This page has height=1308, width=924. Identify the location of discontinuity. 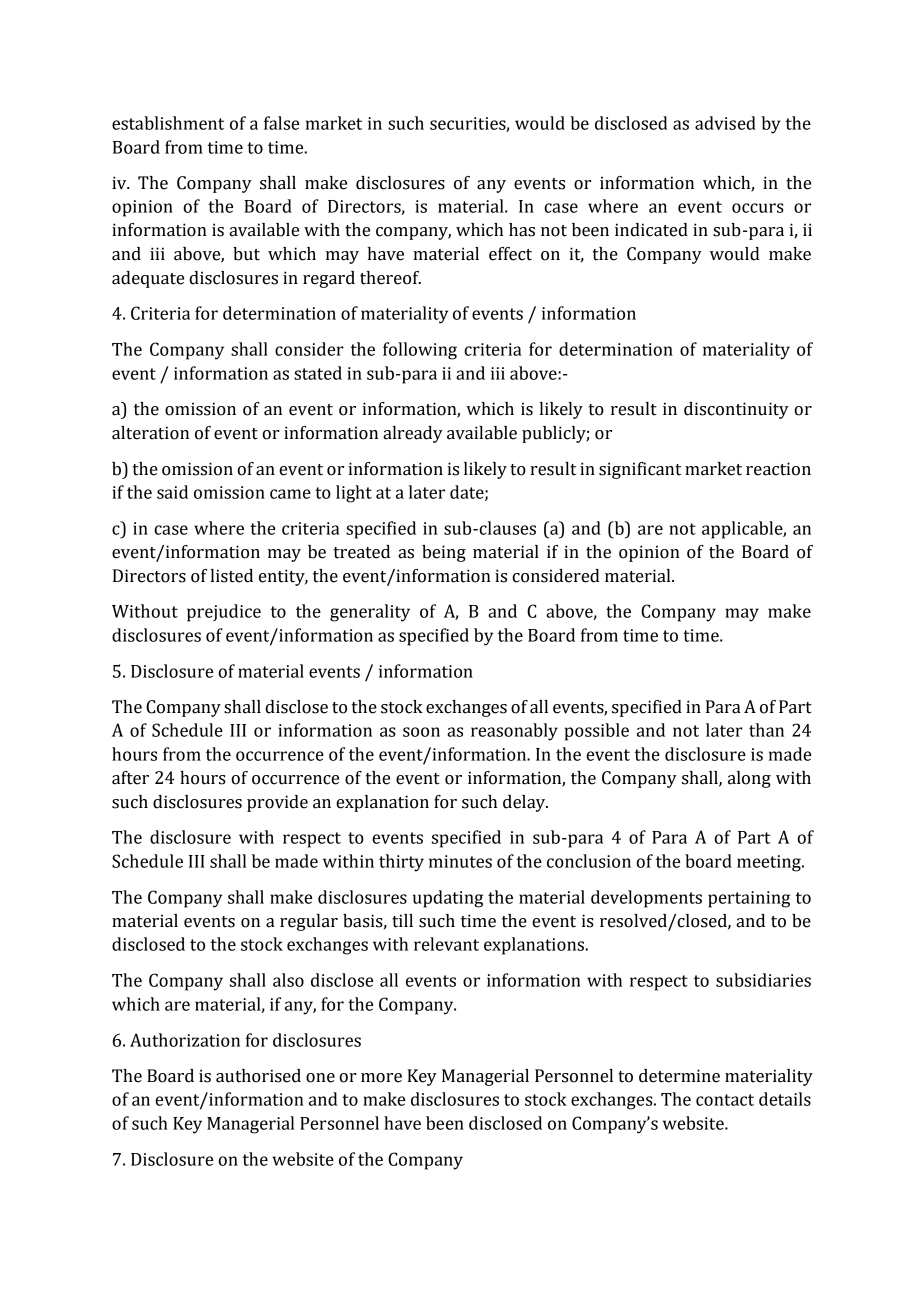
(736, 410).
